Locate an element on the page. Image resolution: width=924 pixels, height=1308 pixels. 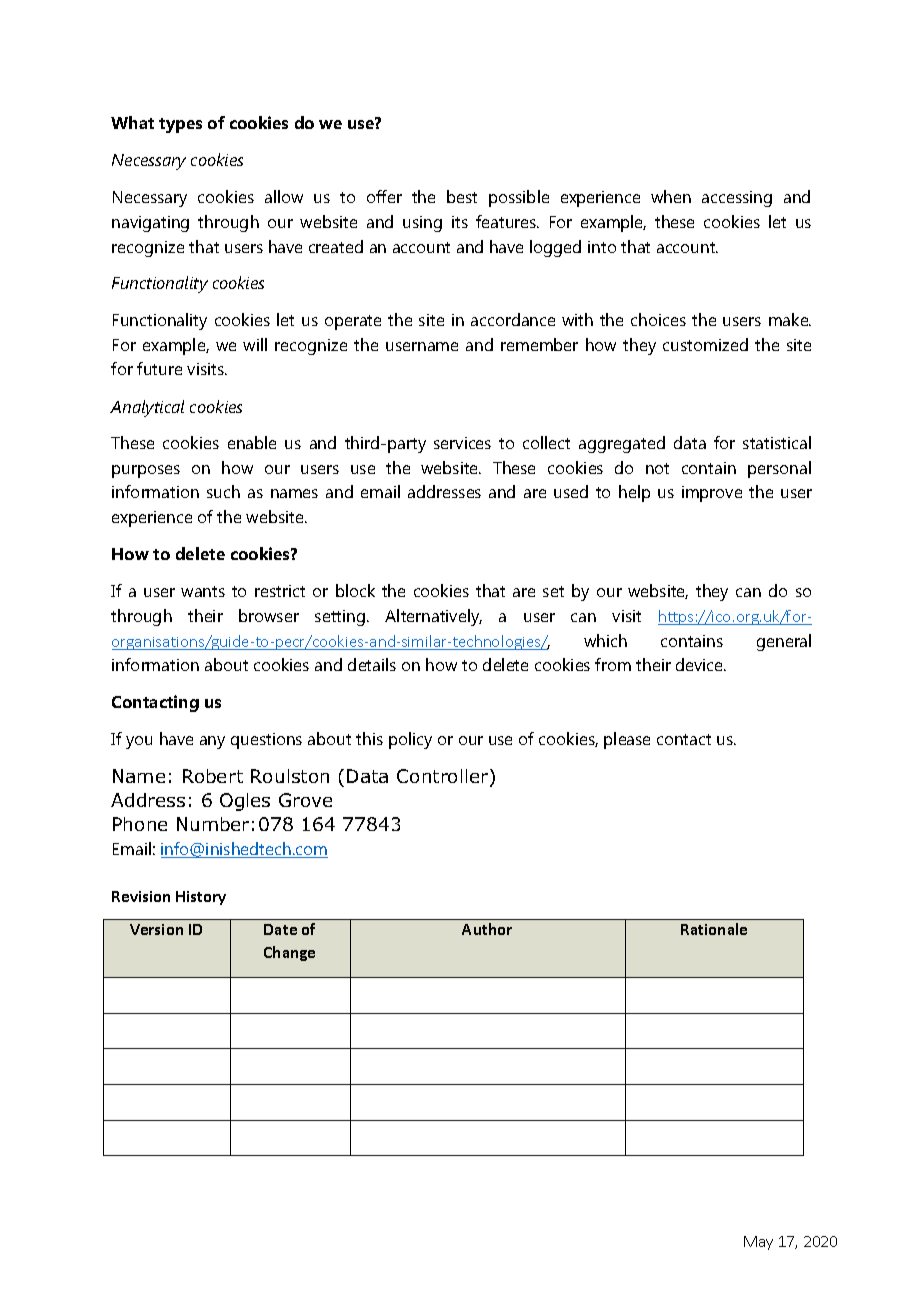
services is located at coordinates (462, 443).
